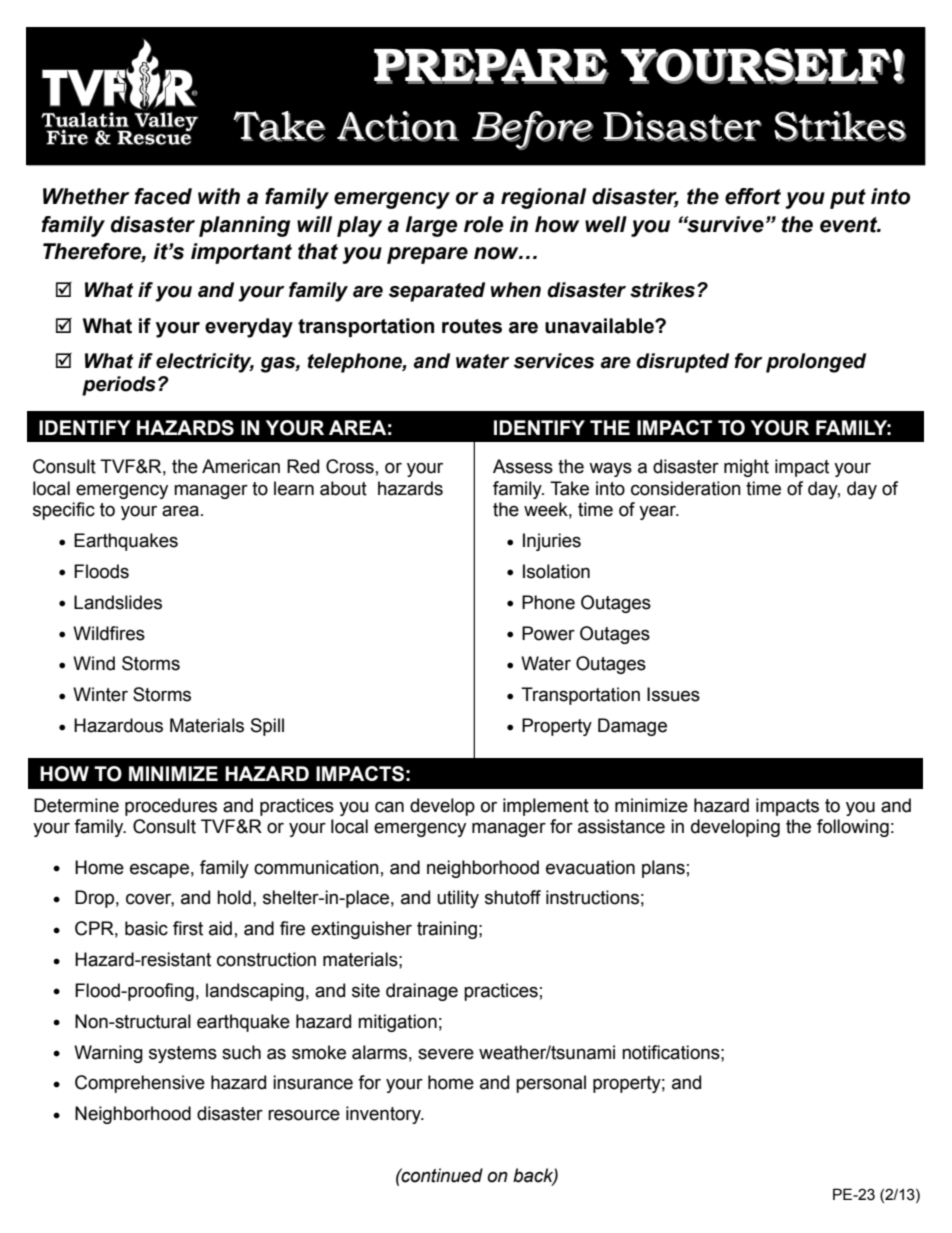 The width and height of the screenshot is (952, 1233). I want to click on Power, so click(548, 633).
